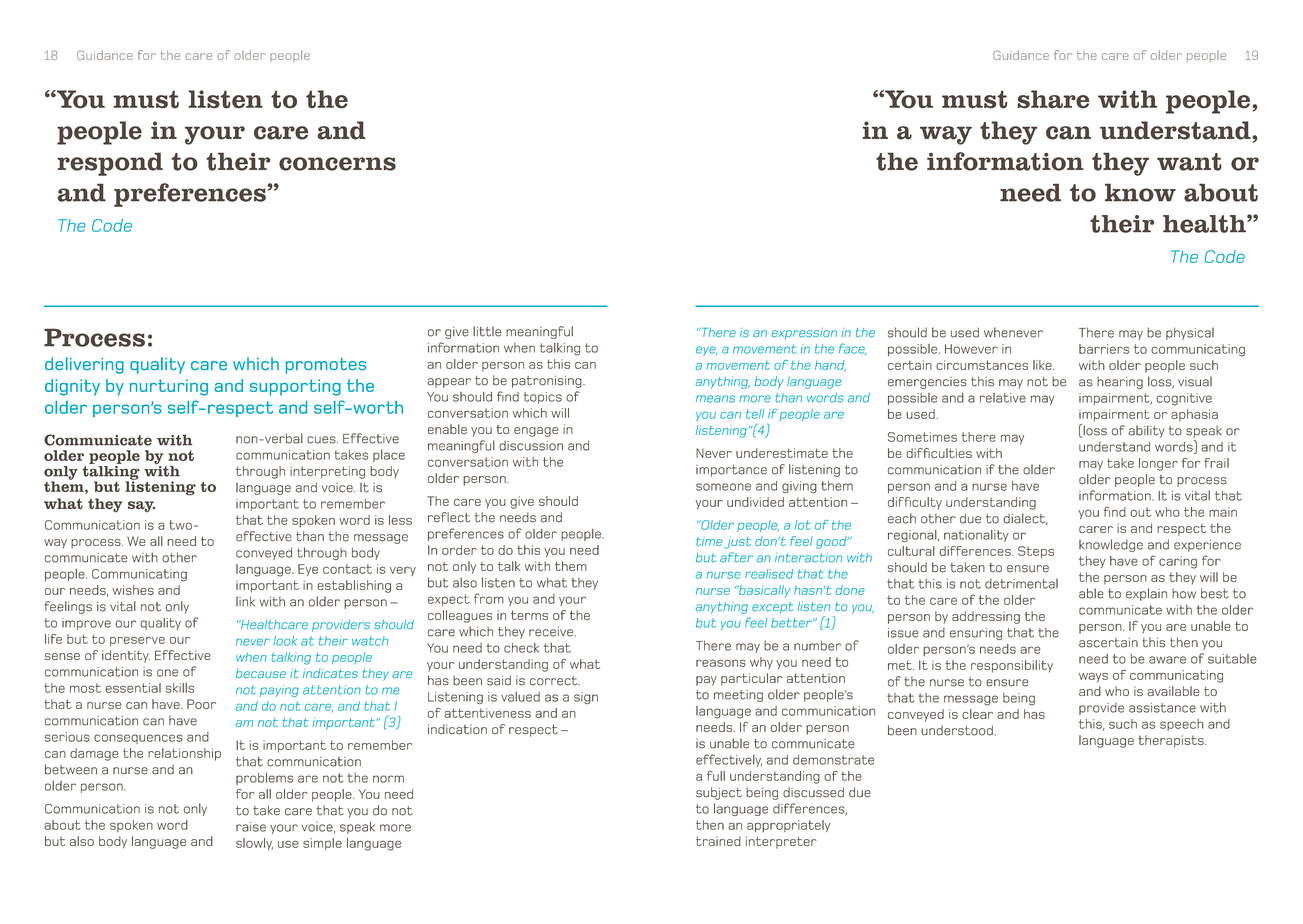  What do you see at coordinates (251, 827) in the screenshot?
I see `raise` at bounding box center [251, 827].
